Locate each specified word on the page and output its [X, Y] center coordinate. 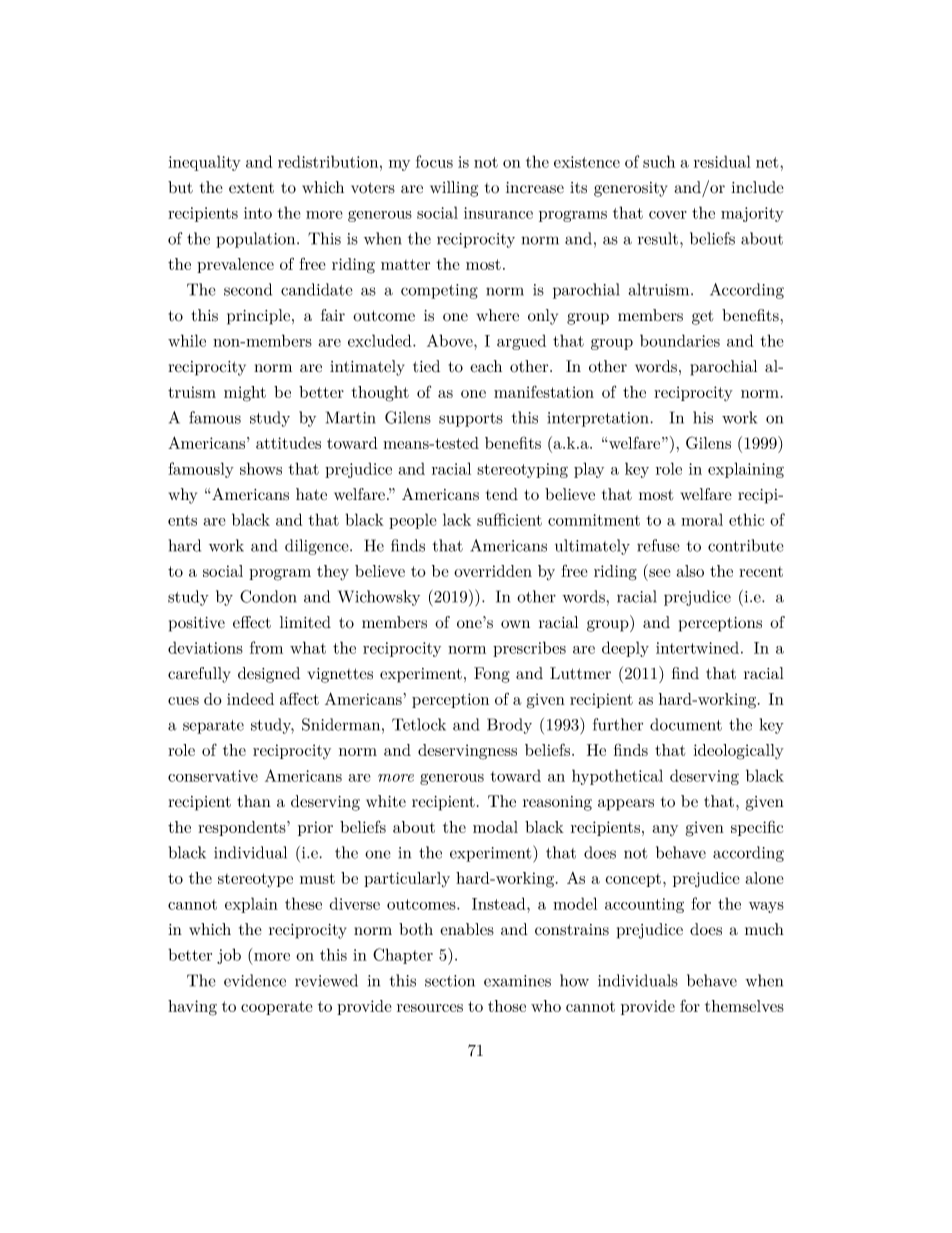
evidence [255, 980]
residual [722, 161]
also [690, 571]
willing [454, 189]
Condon [268, 596]
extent [251, 188]
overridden [493, 571]
